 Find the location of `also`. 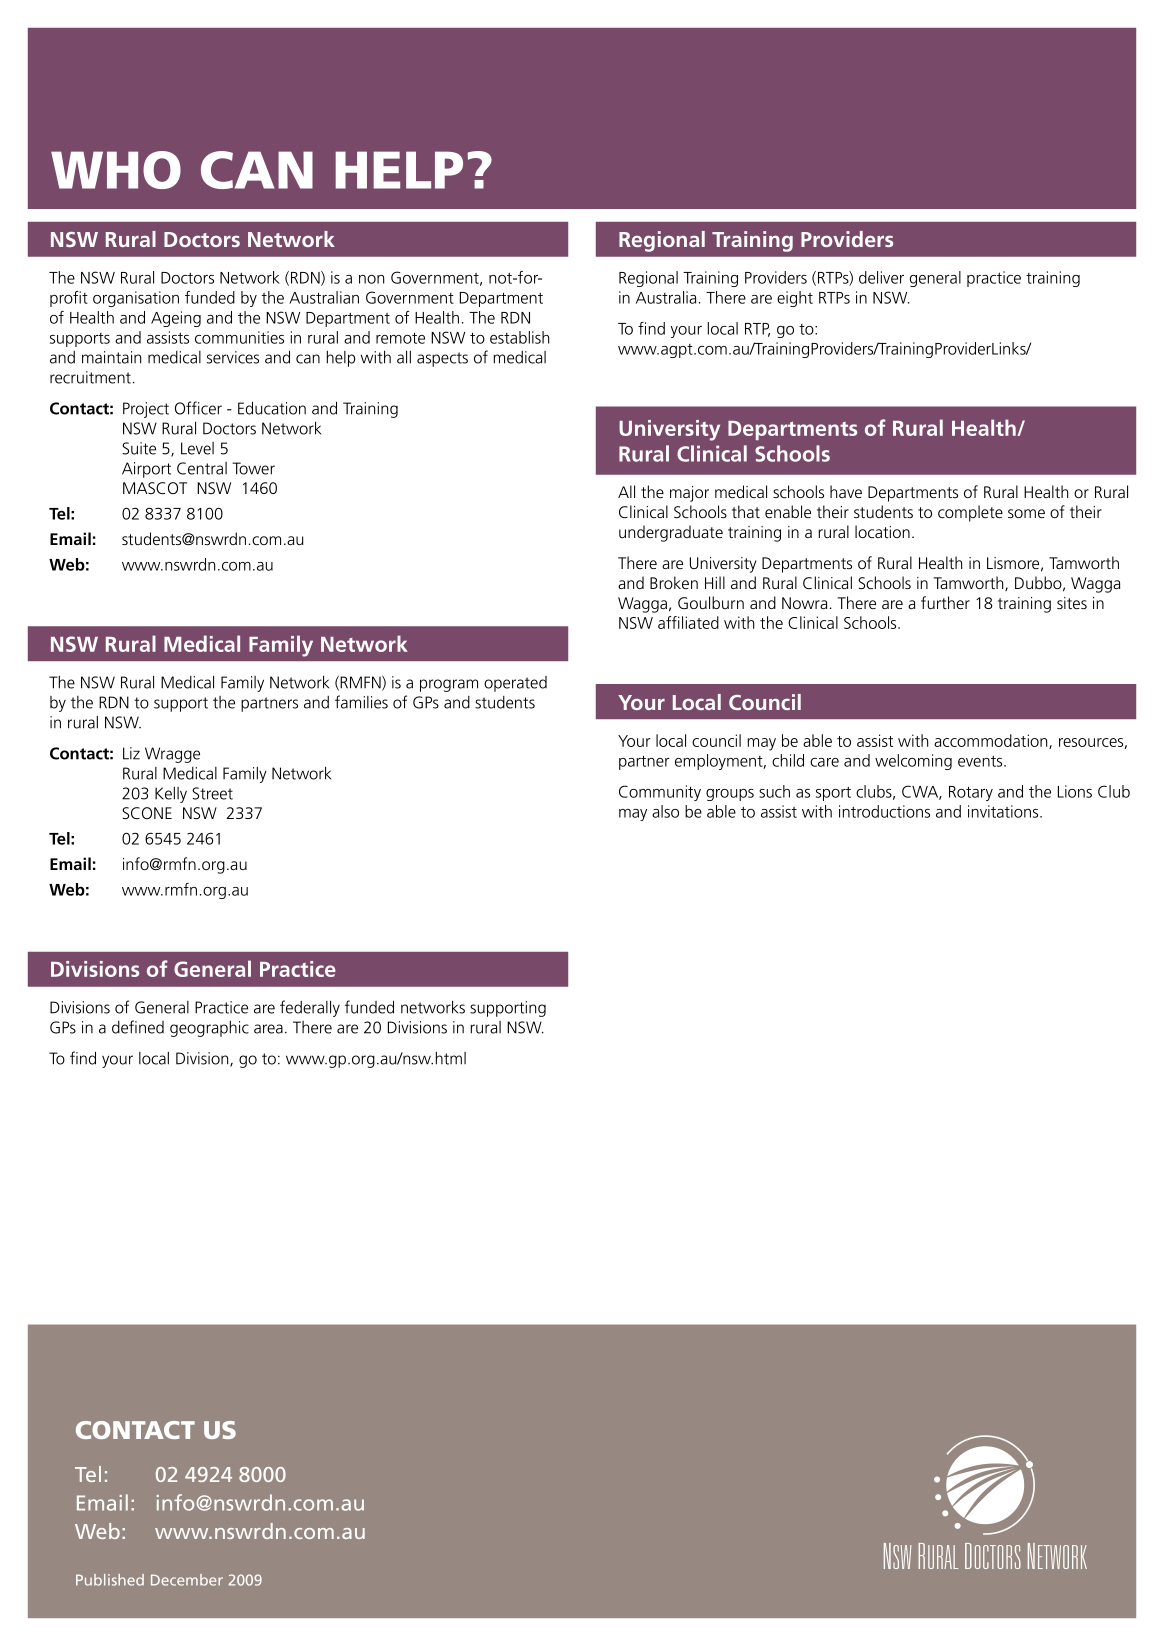

also is located at coordinates (665, 811).
